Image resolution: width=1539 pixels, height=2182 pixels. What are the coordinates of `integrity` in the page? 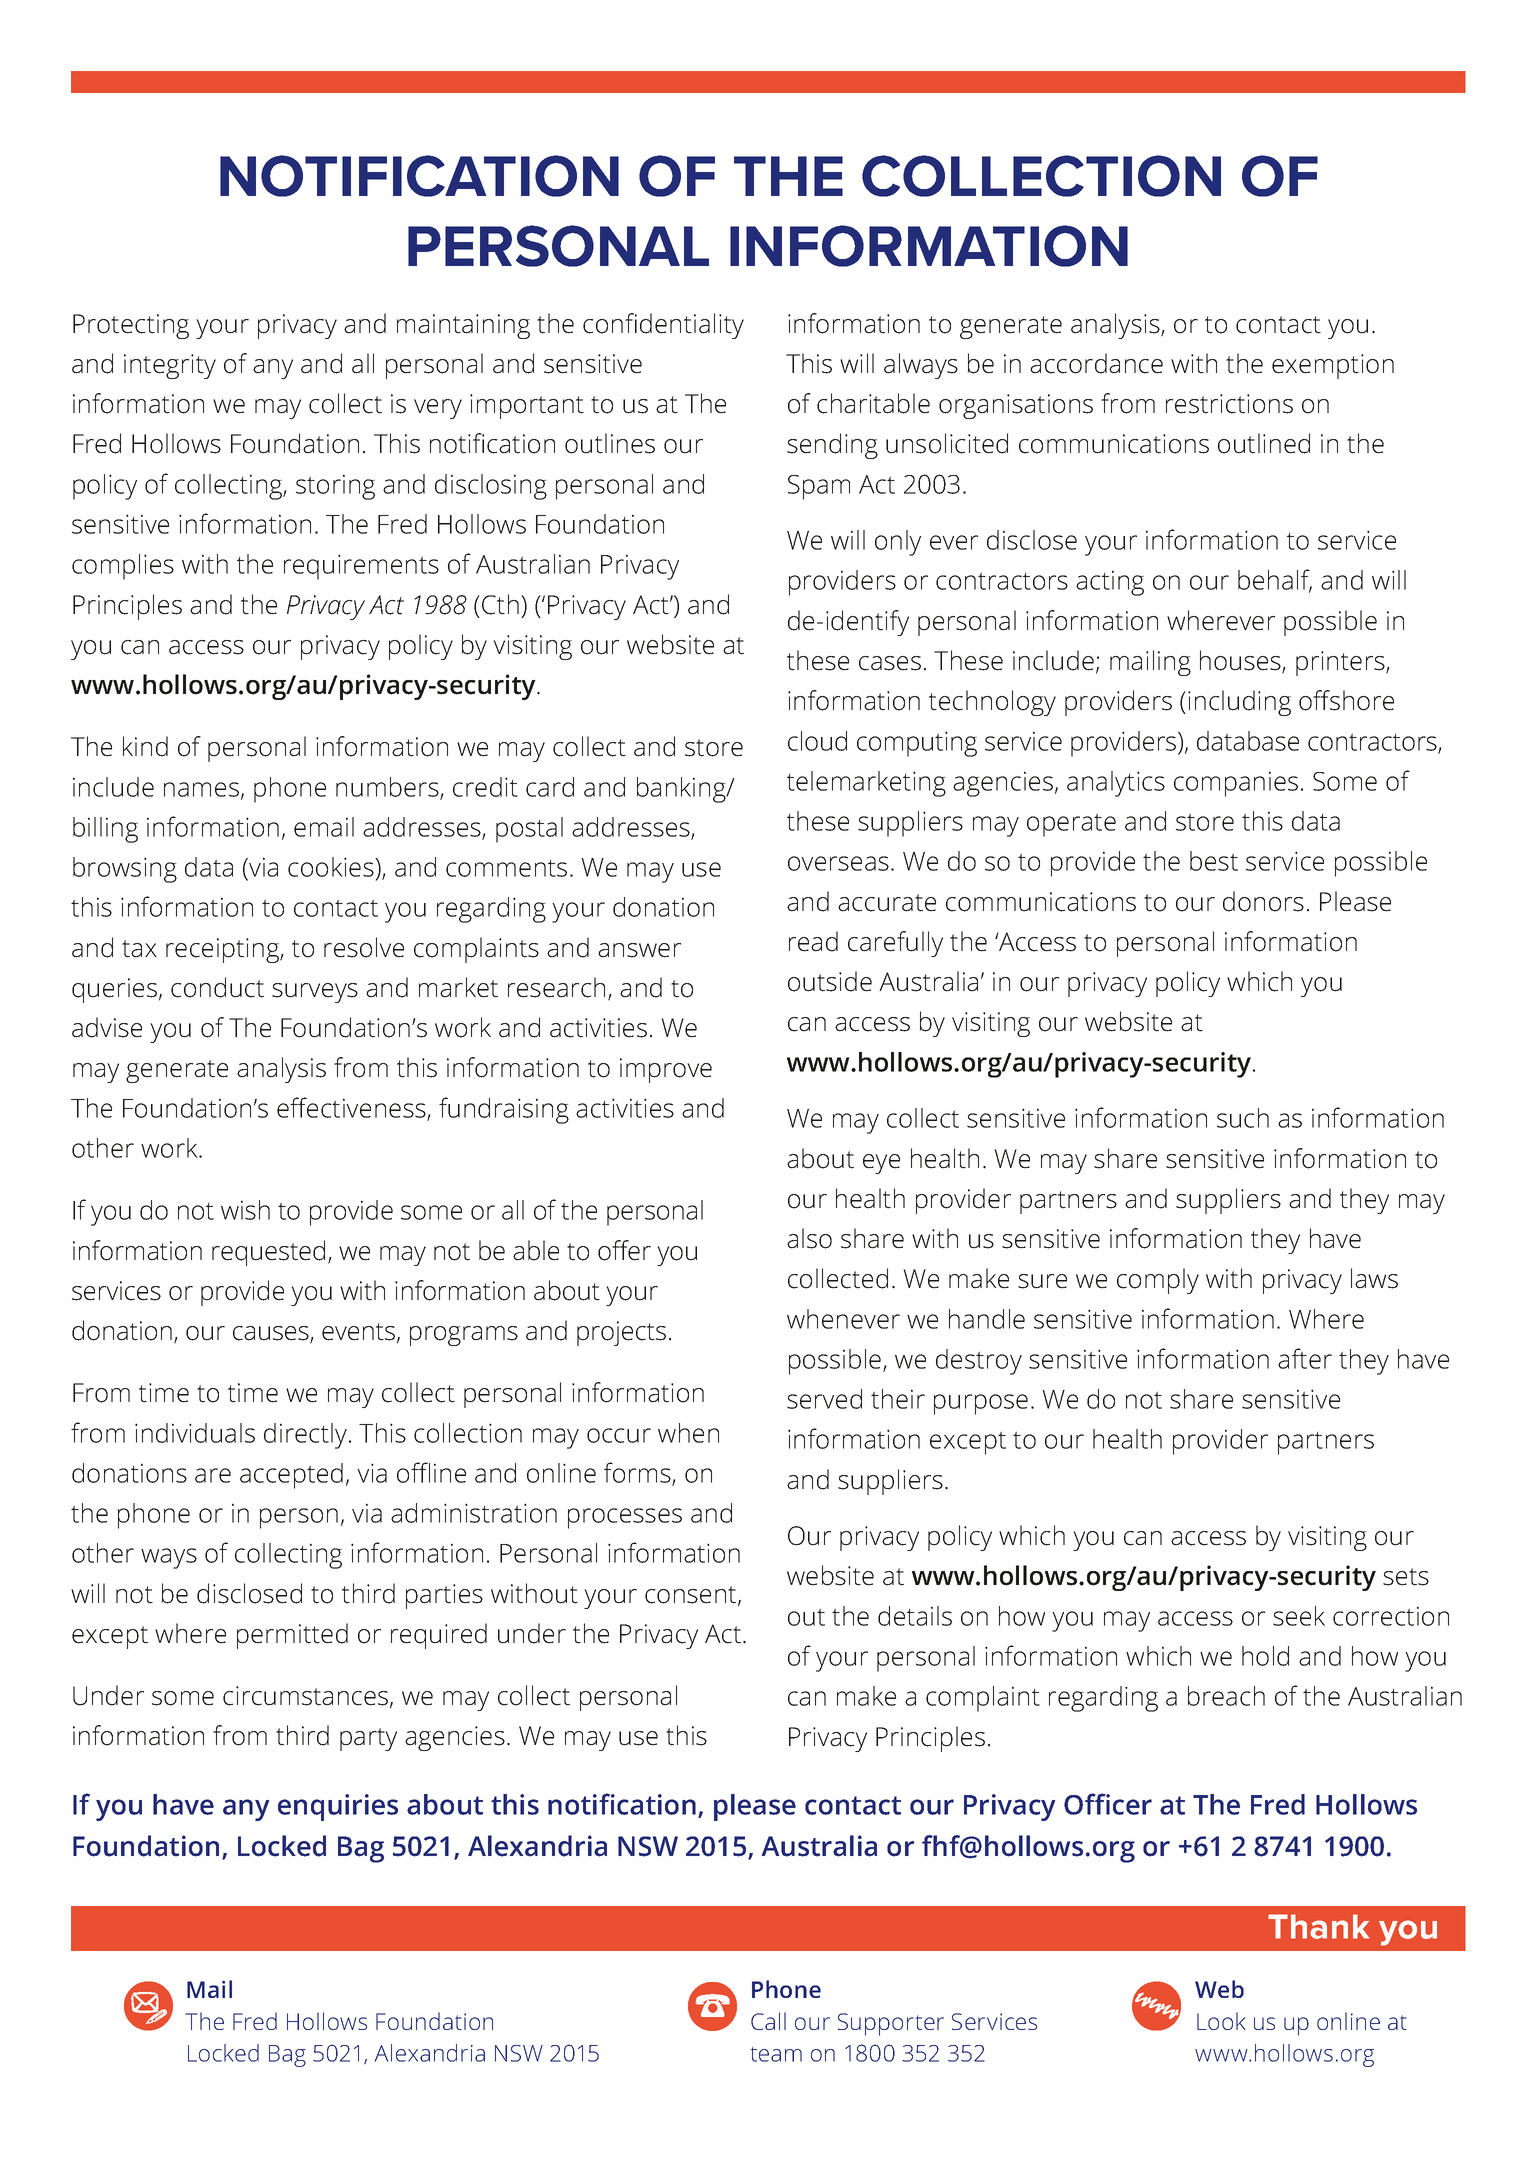 It's located at (170, 366).
